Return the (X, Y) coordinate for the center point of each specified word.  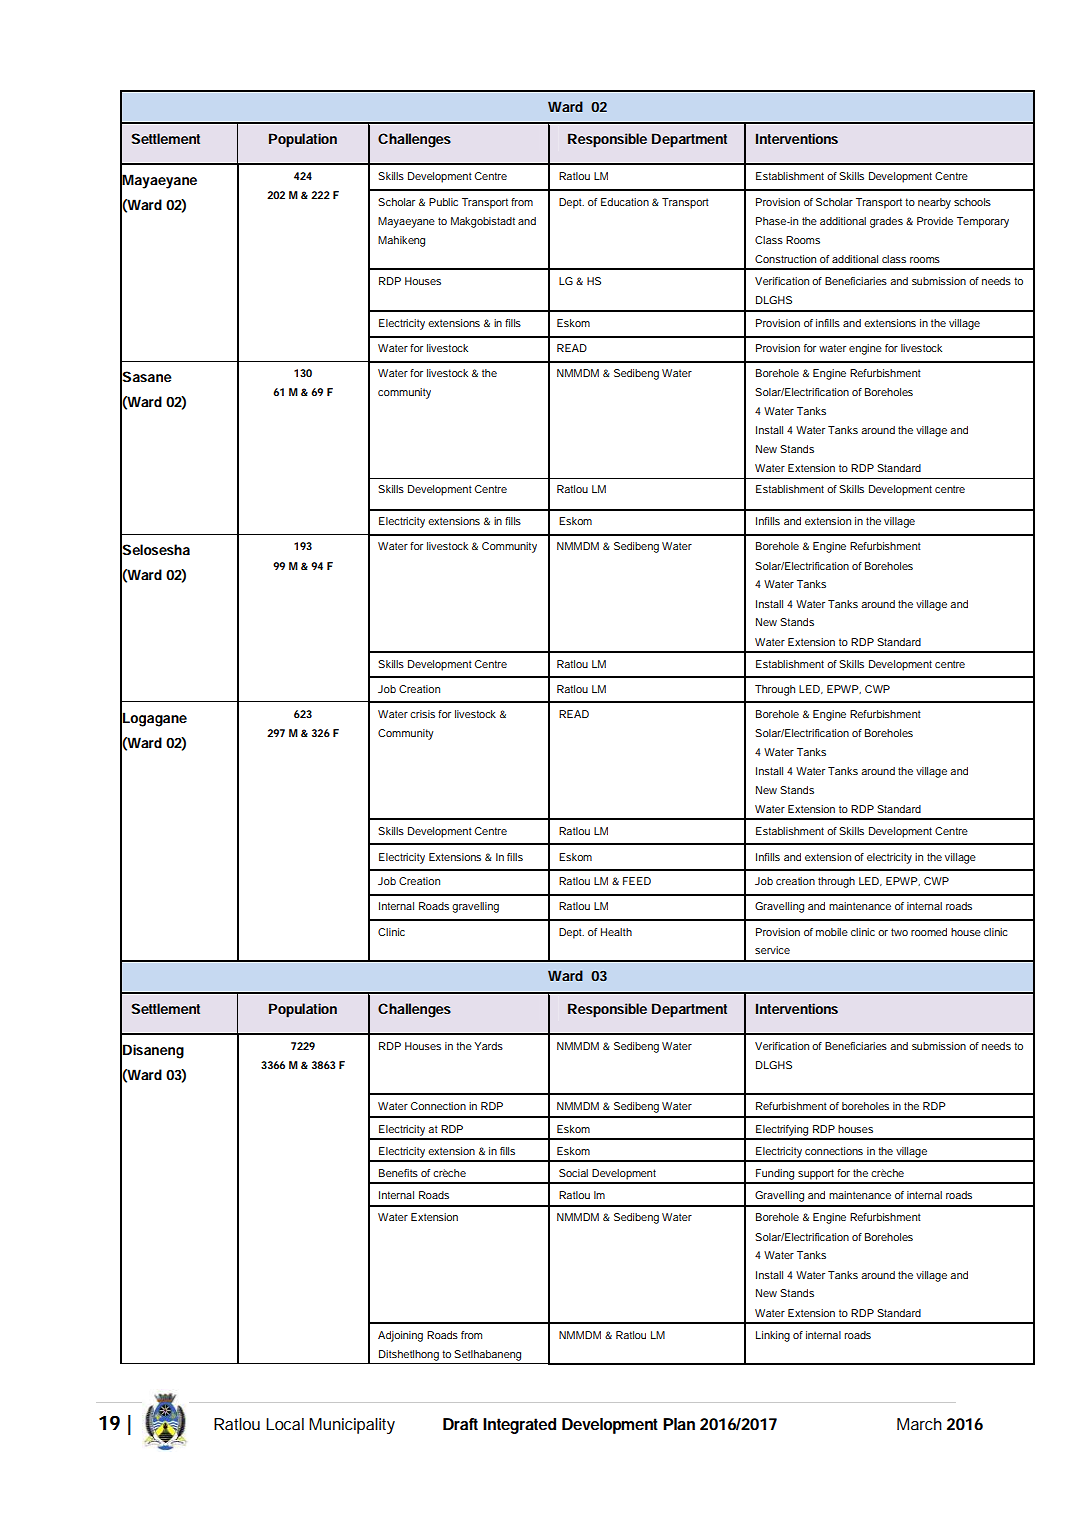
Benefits (398, 1173)
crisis (422, 714)
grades (886, 222)
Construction (785, 259)
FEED (637, 881)
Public (443, 202)
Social (573, 1173)
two (899, 932)
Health (616, 932)
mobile (832, 932)
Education (625, 202)
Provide (935, 221)
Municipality (352, 1426)
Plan (679, 1424)
